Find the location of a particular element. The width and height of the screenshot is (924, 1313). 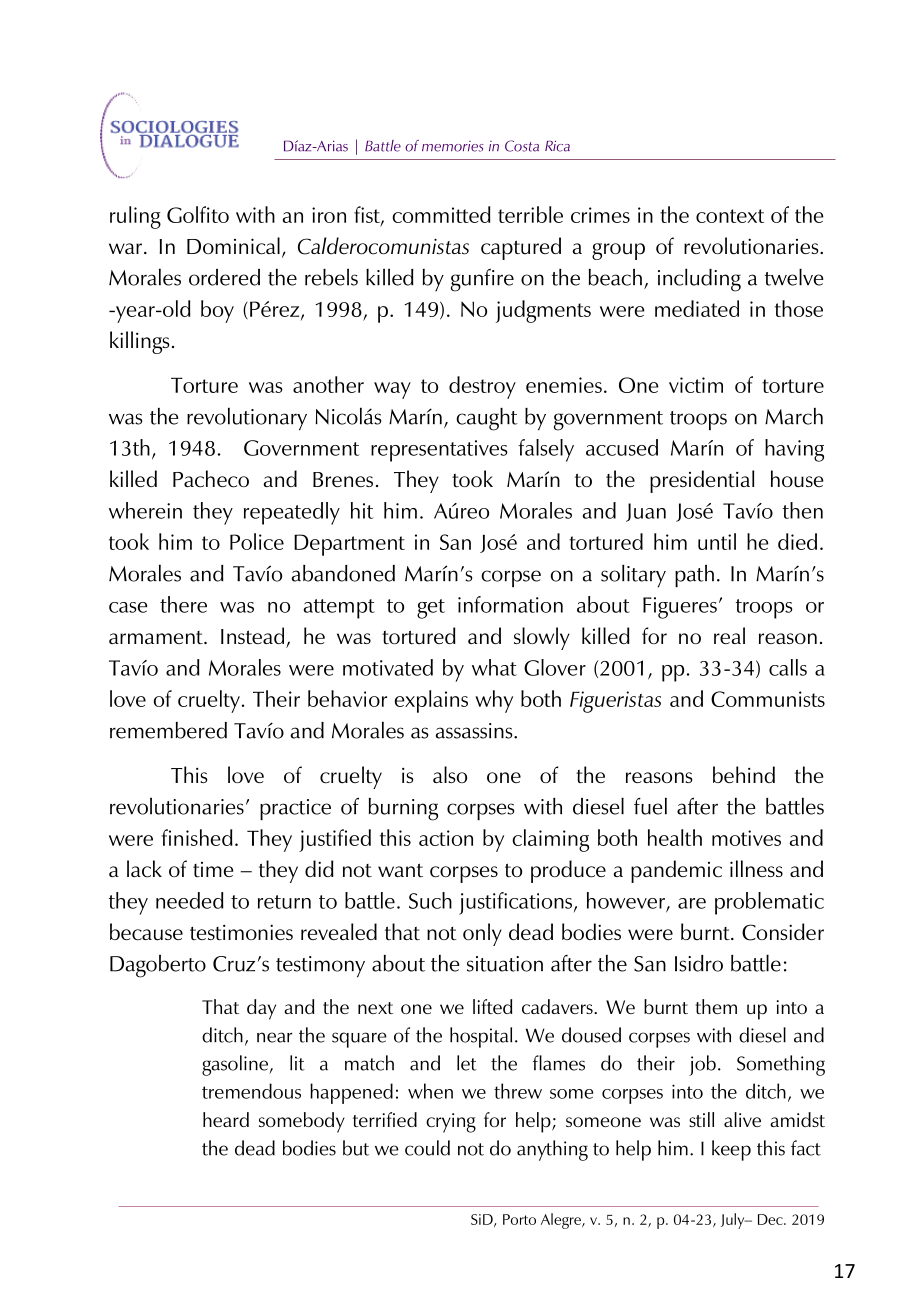

memories is located at coordinates (452, 146).
